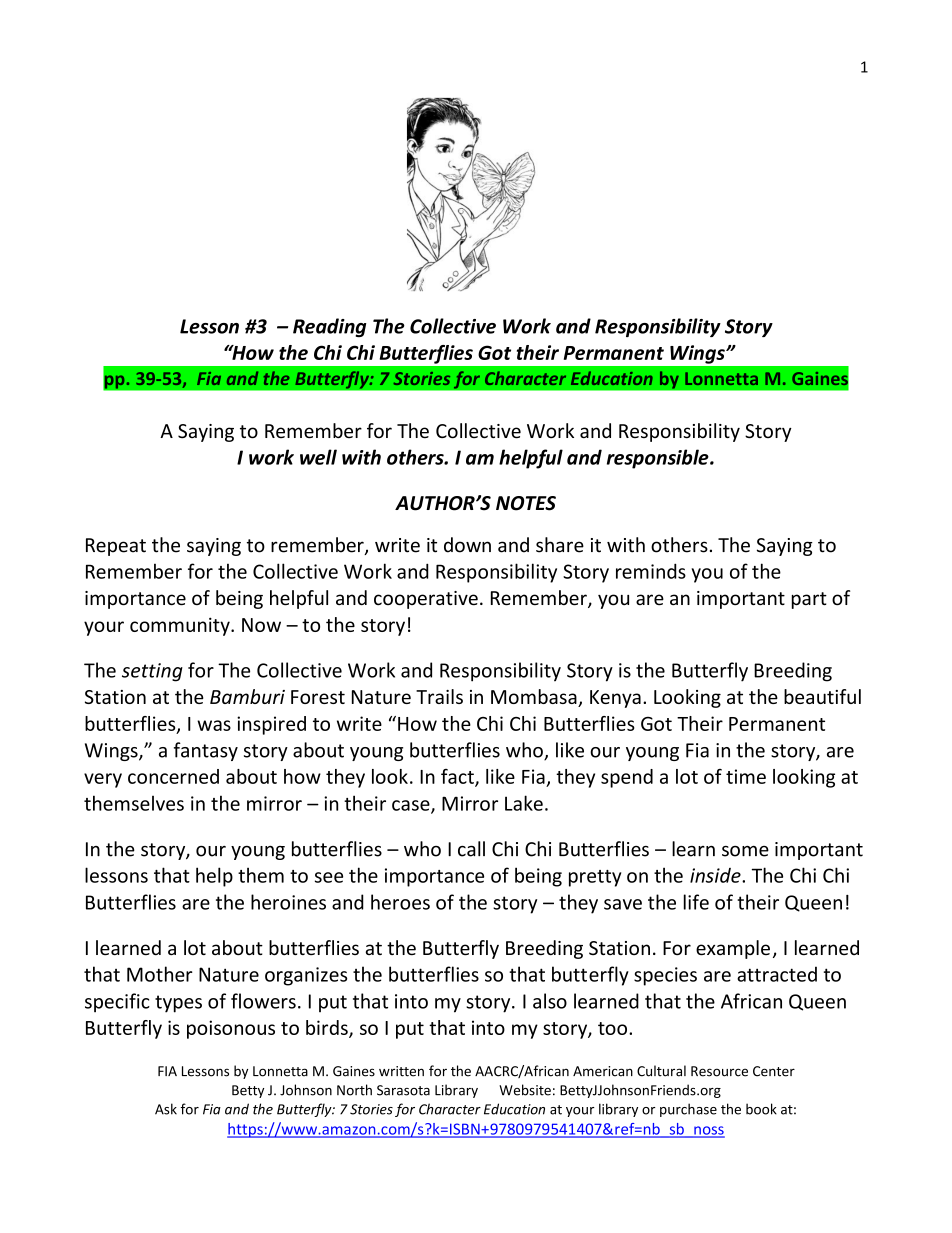  Describe the element at coordinates (318, 457) in the screenshot. I see `well` at that location.
